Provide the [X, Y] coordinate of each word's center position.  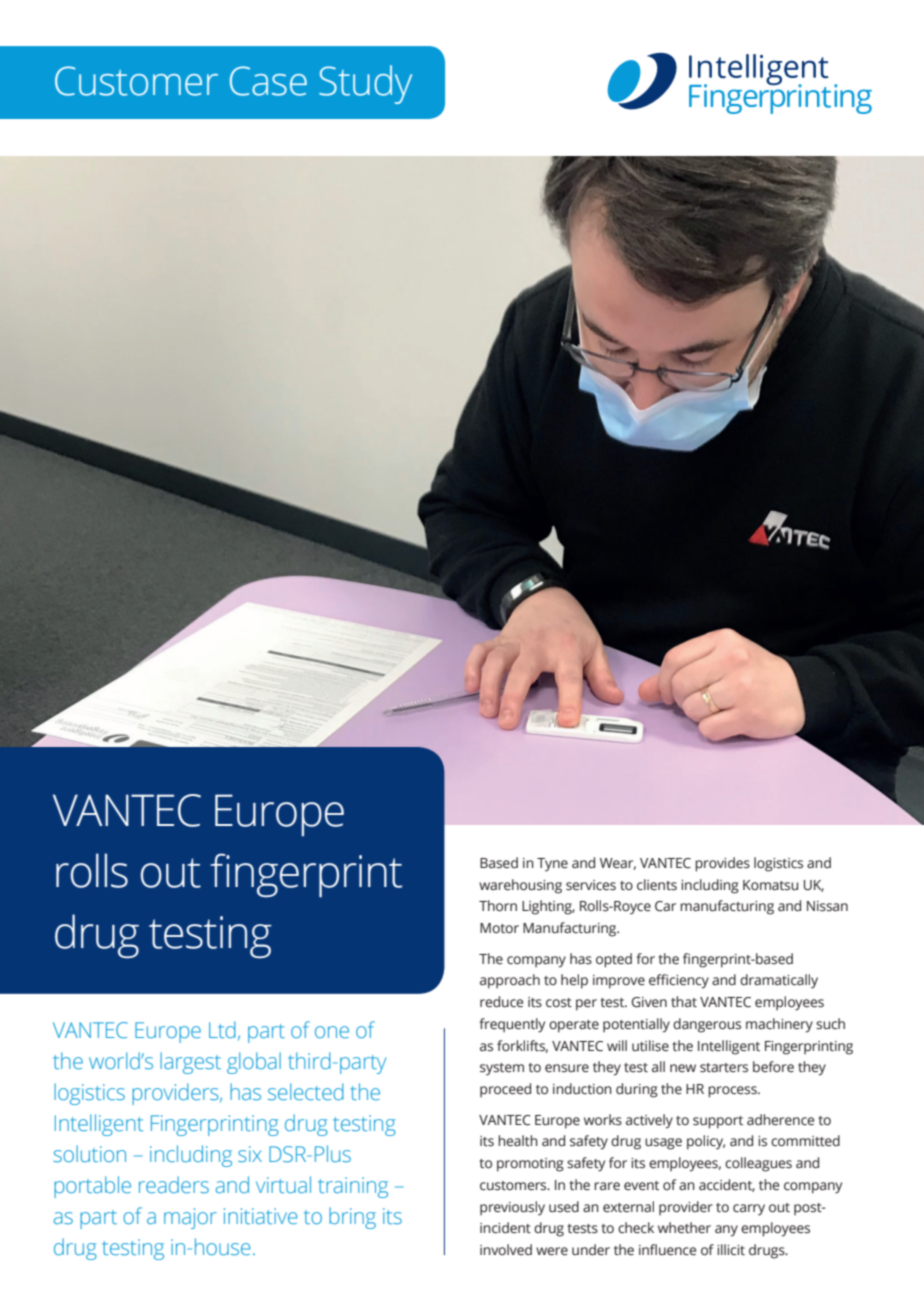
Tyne [552, 865]
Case [268, 81]
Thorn [498, 905]
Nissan [827, 906]
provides [722, 864]
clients [657, 885]
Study [365, 84]
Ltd [222, 1029]
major [190, 1218]
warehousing [520, 886]
